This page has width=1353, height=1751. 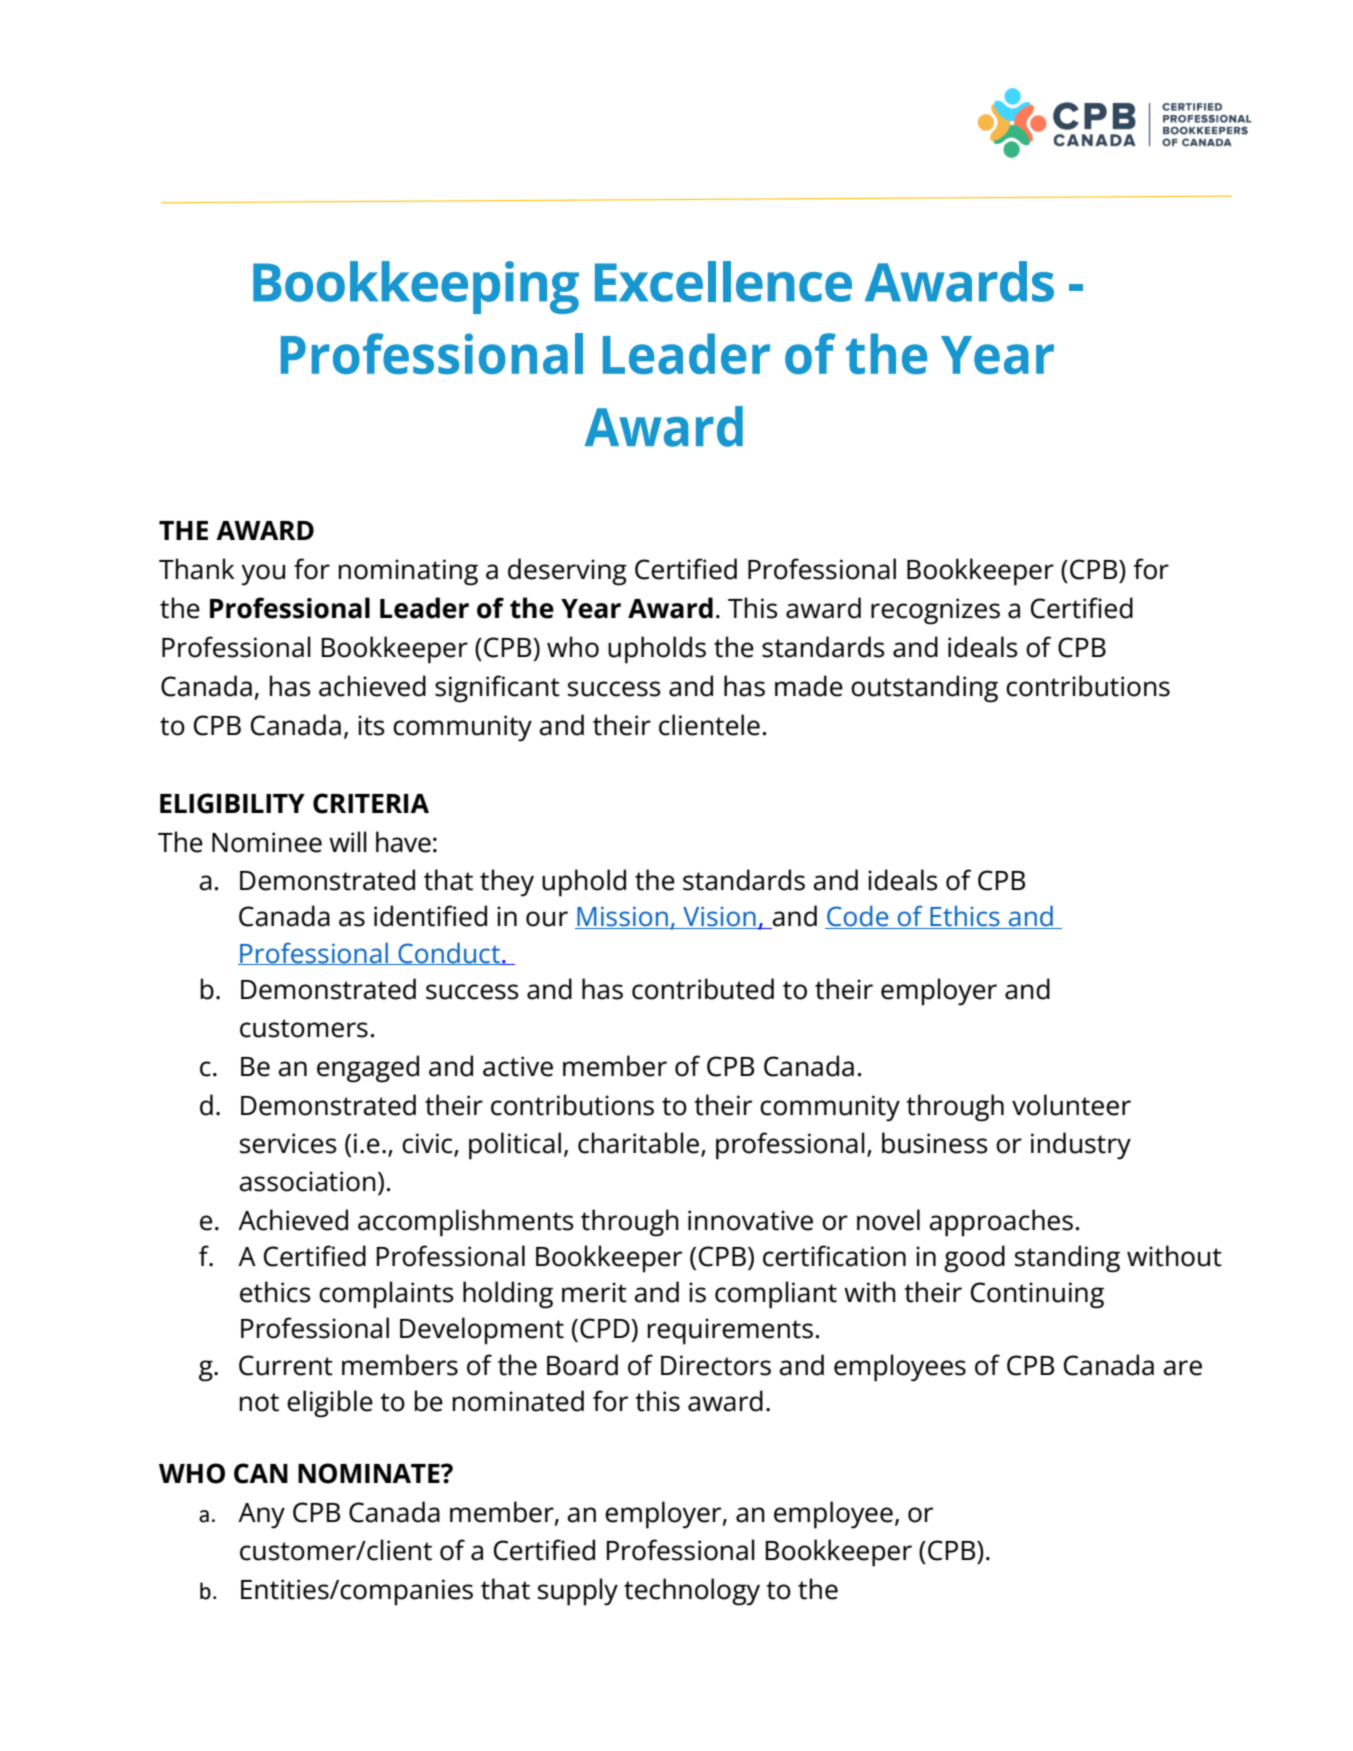 I want to click on engaged, so click(x=368, y=1069).
